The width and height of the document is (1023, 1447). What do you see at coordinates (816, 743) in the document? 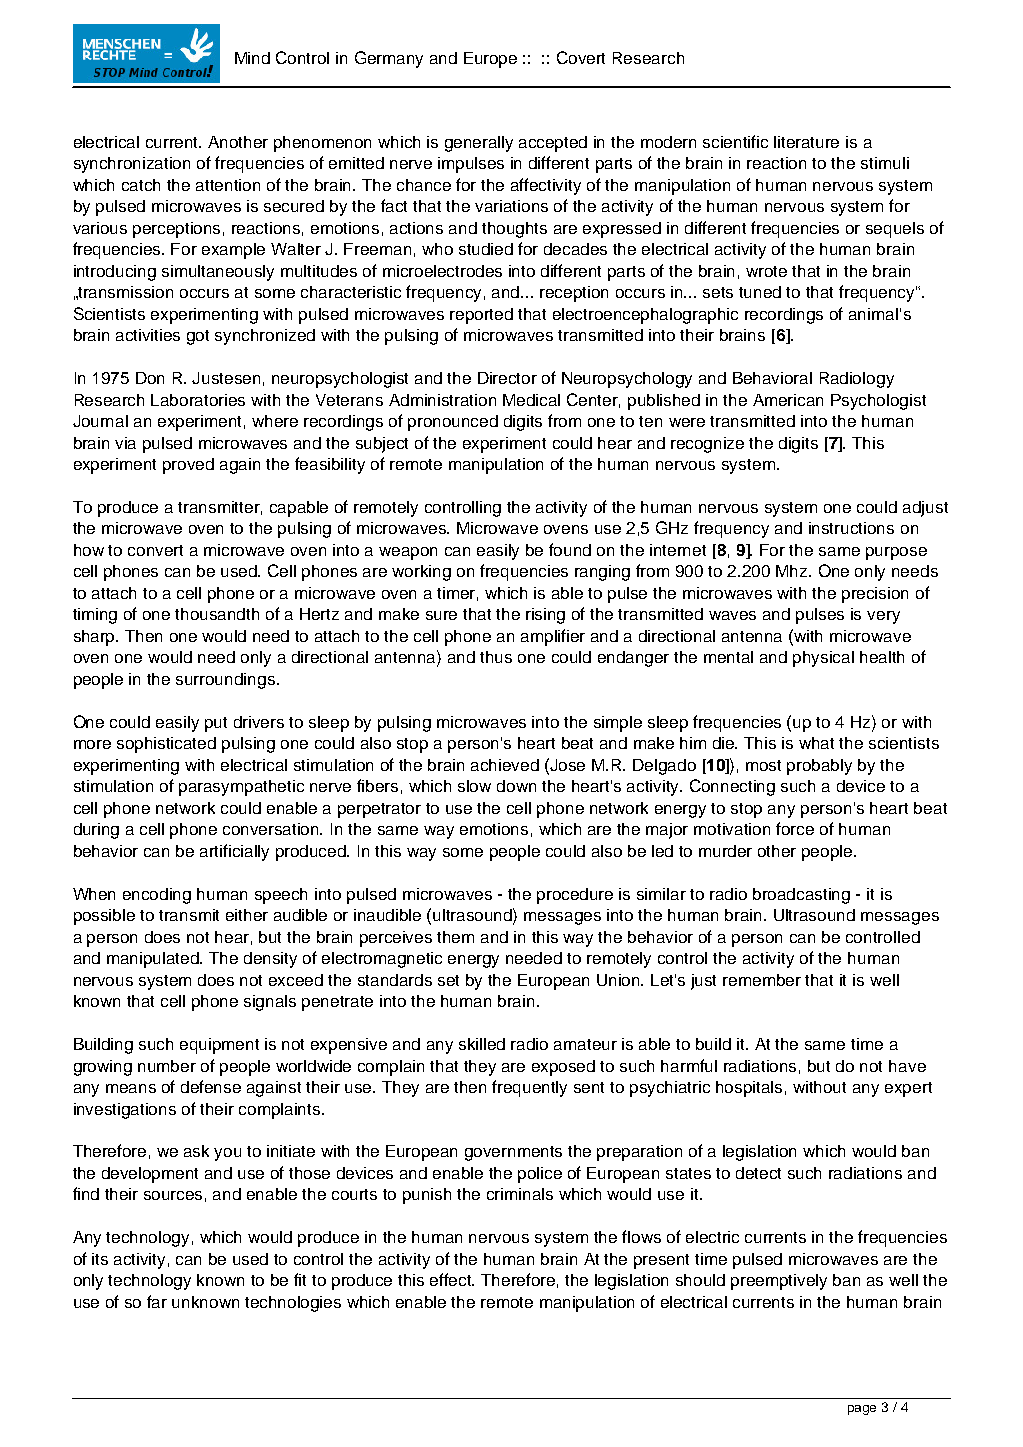
I see `what` at bounding box center [816, 743].
